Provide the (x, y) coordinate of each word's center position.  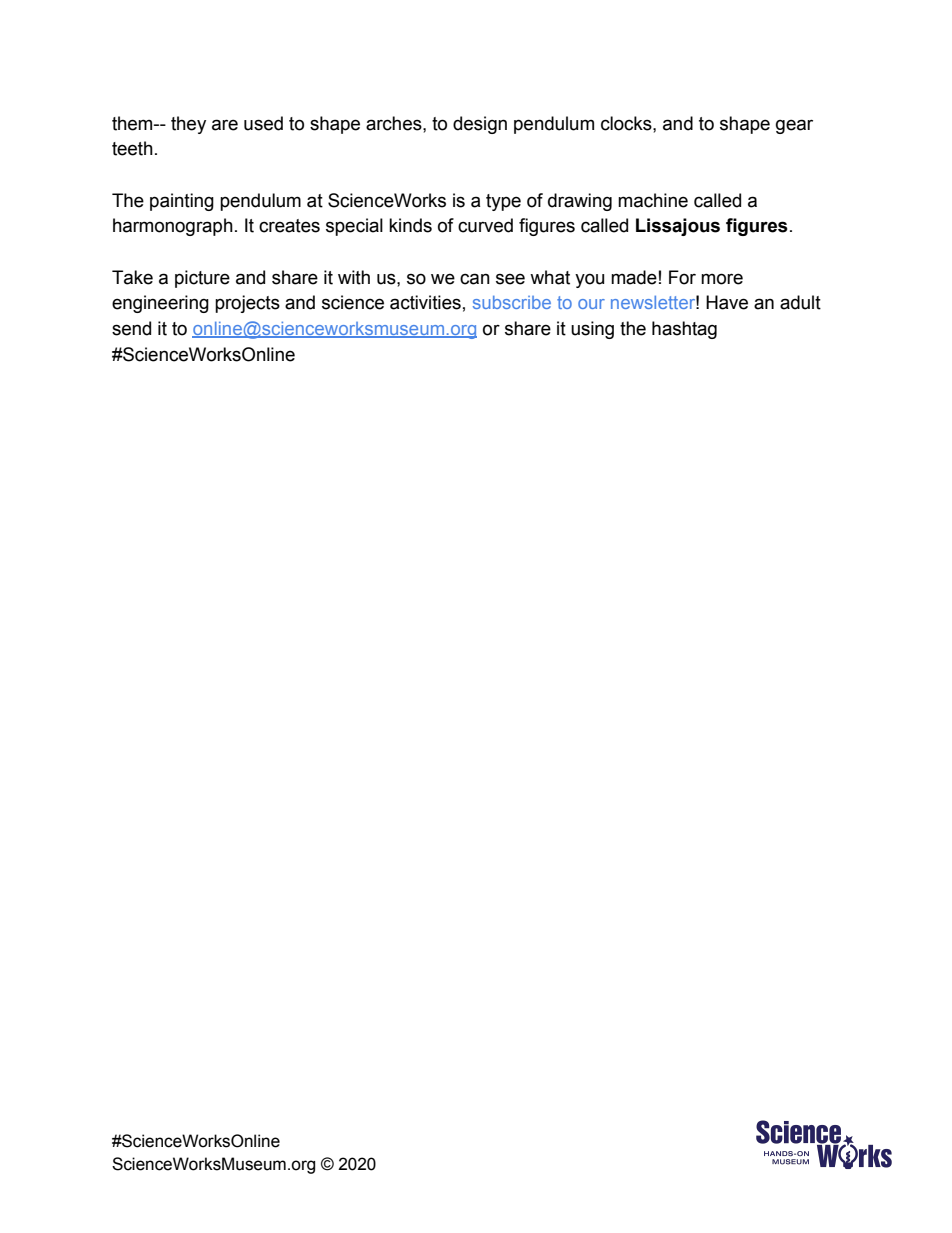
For (682, 277)
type (503, 202)
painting (182, 202)
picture (202, 279)
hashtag (684, 330)
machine (653, 200)
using (592, 330)
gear (794, 126)
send (131, 328)
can (475, 279)
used (263, 123)
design (480, 125)
